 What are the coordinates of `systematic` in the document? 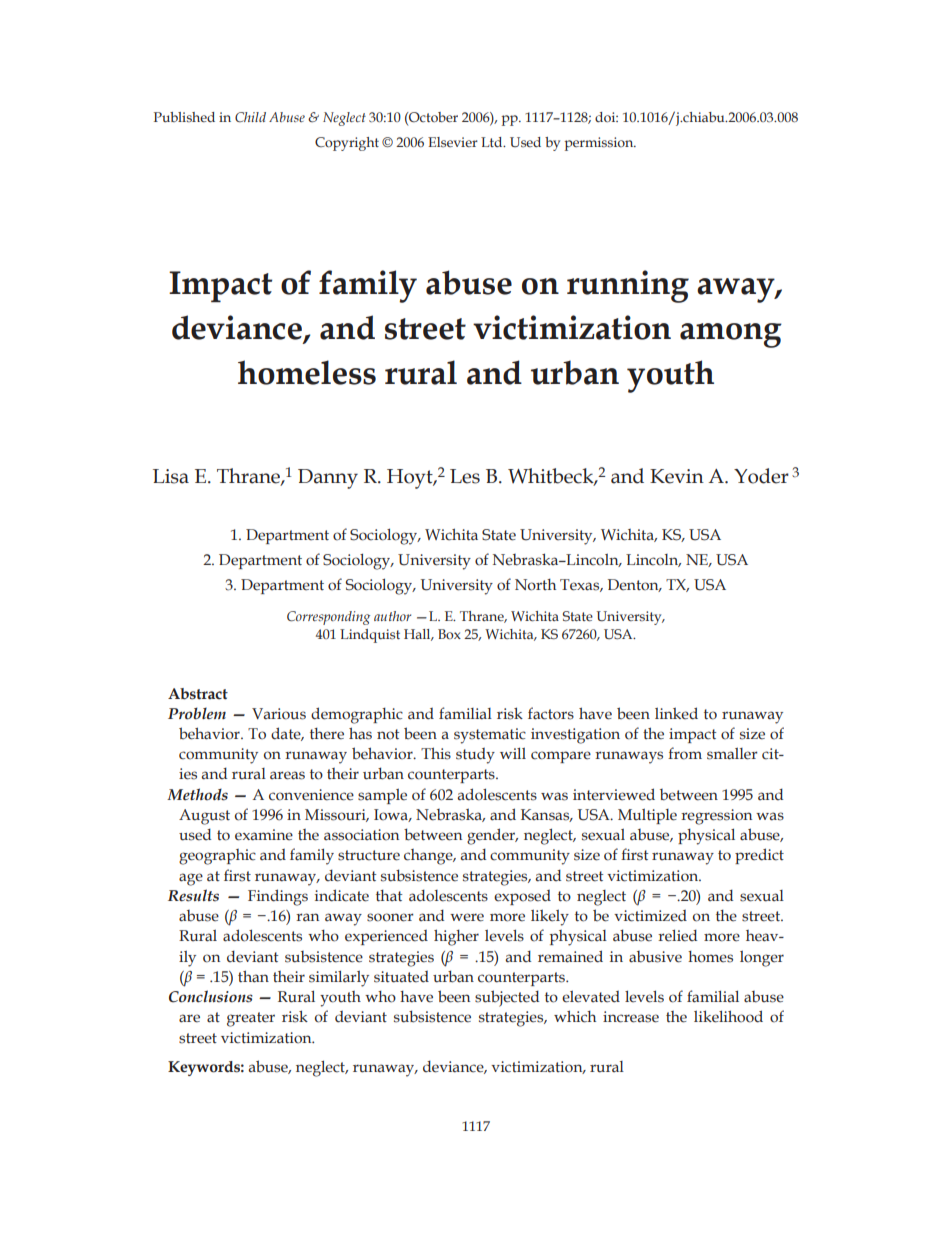 It's located at (490, 736).
